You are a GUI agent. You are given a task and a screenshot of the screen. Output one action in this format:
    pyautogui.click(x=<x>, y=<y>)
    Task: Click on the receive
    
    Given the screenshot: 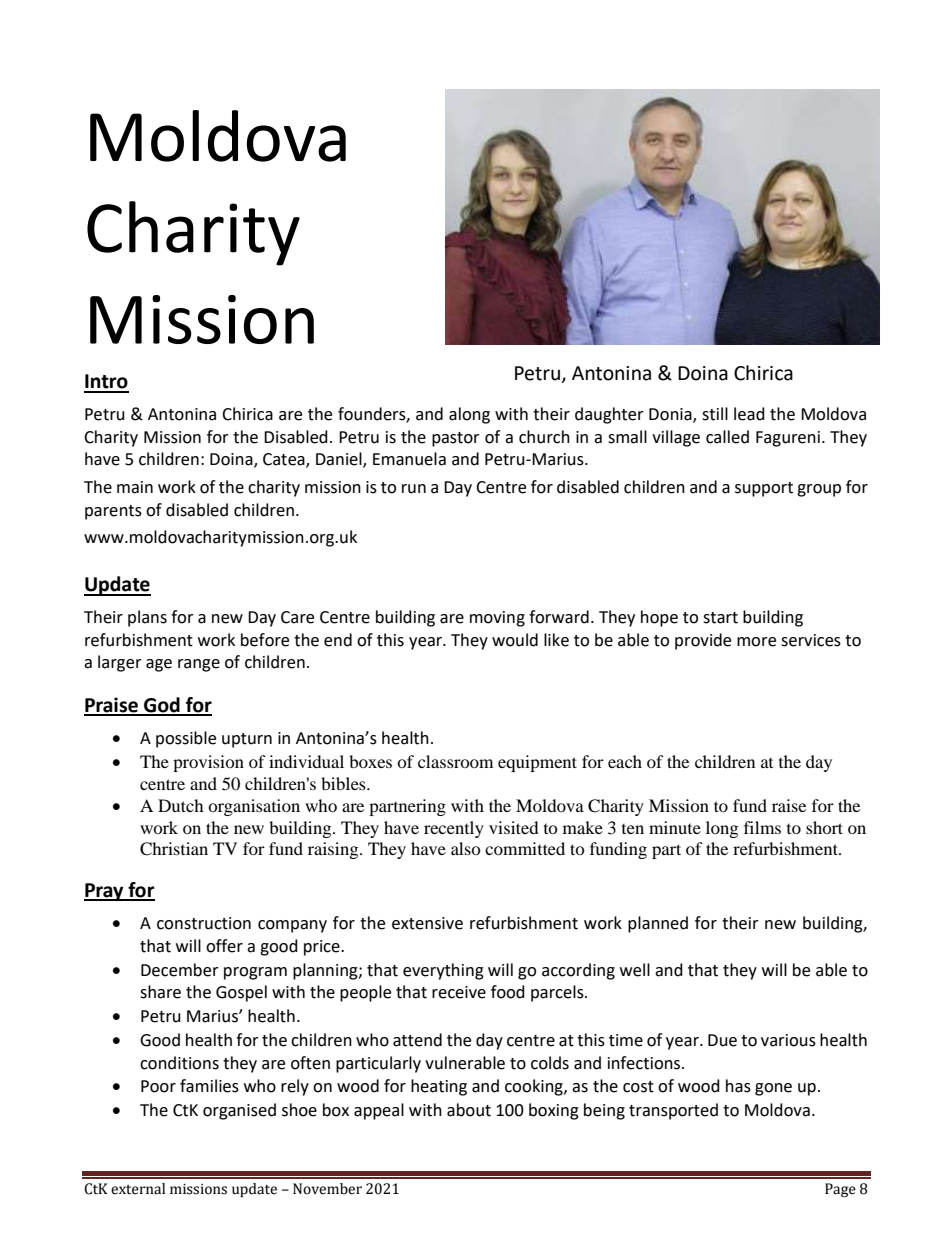 What is the action you would take?
    pyautogui.click(x=459, y=992)
